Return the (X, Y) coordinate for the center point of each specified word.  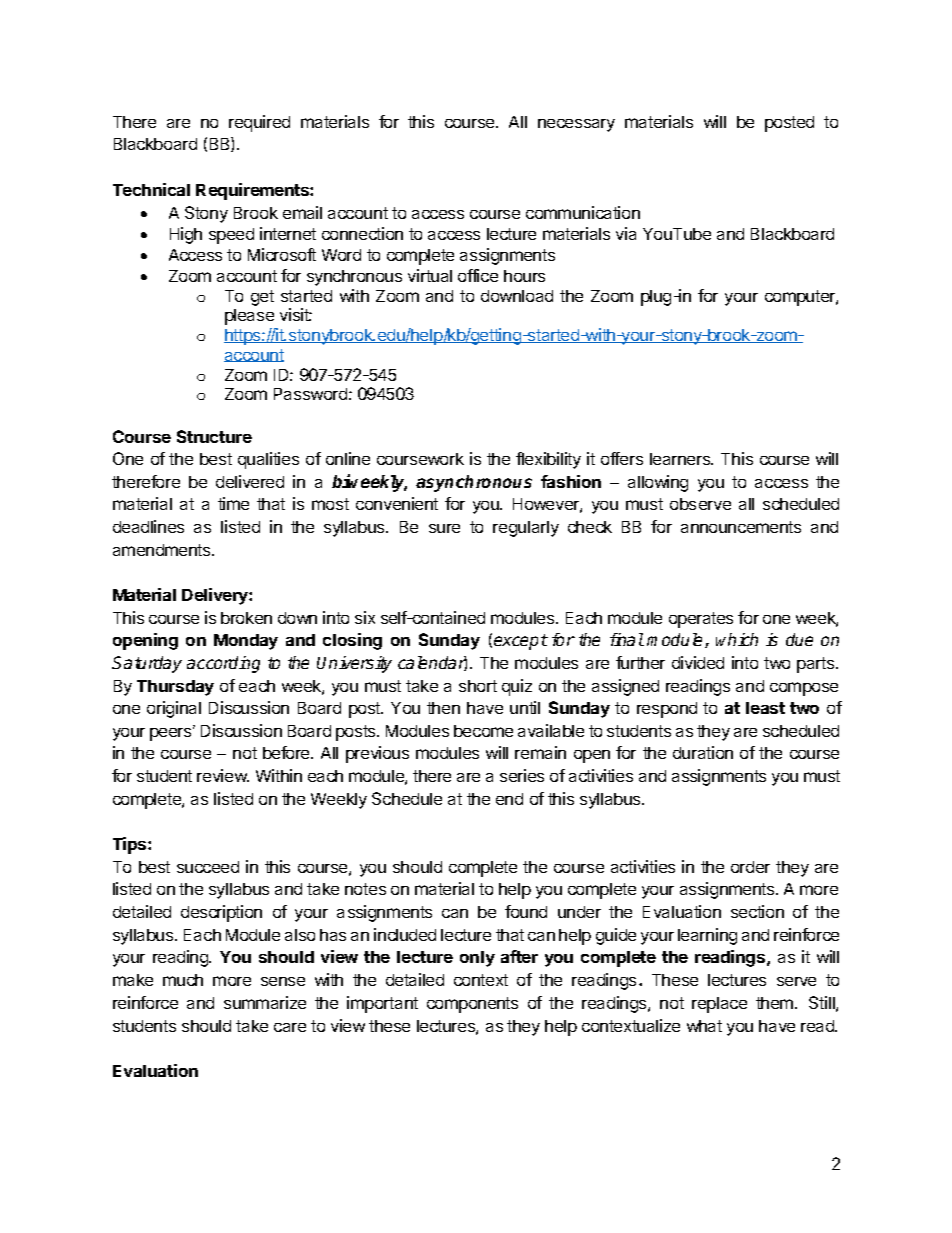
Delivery (216, 596)
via (626, 233)
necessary (576, 125)
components (472, 1005)
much (183, 980)
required (259, 123)
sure (444, 528)
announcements (741, 527)
